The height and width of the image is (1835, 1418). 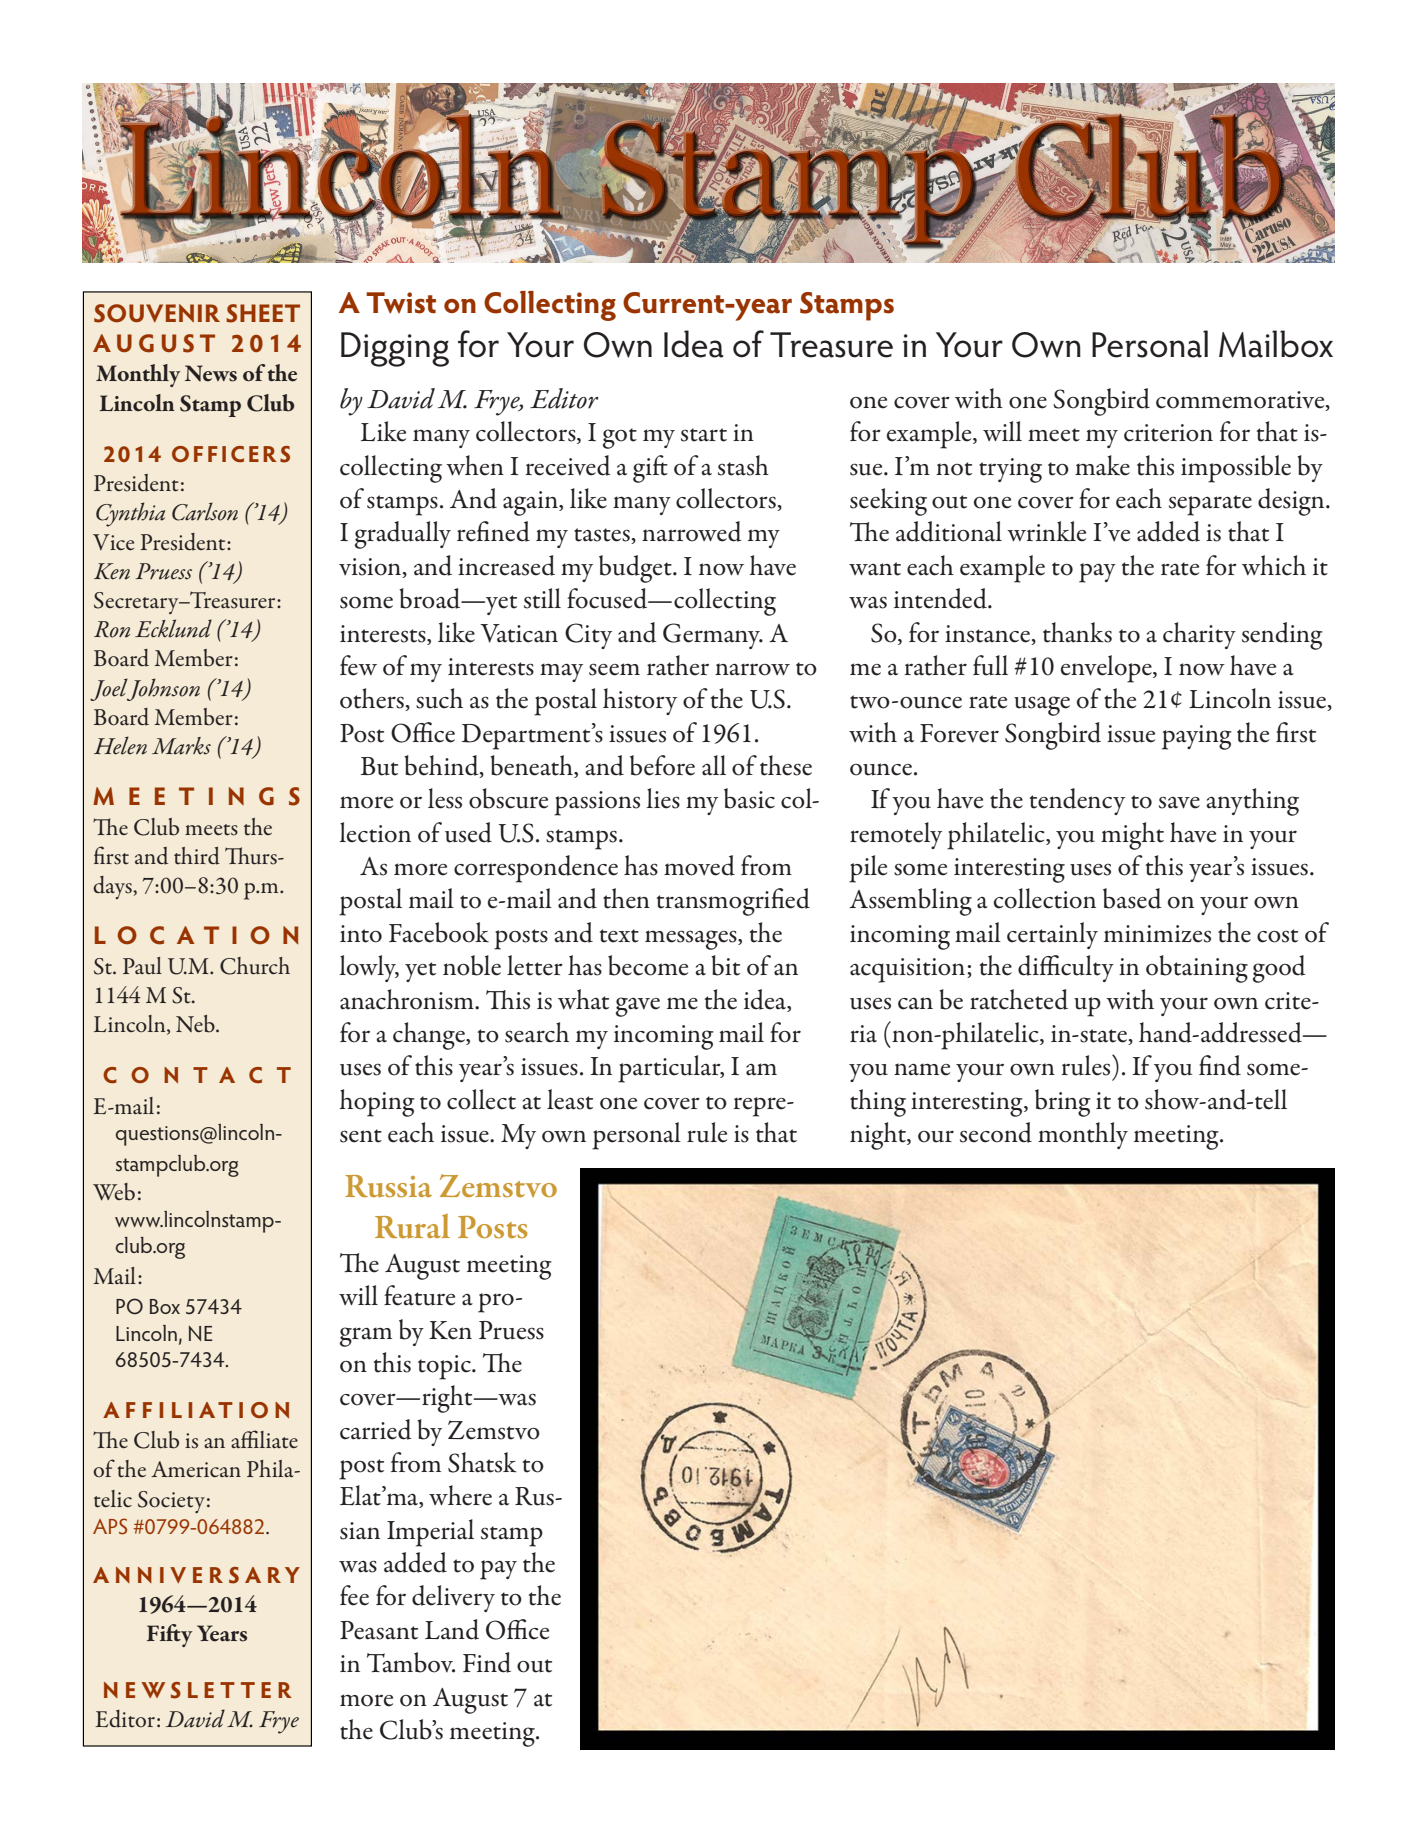 What do you see at coordinates (1241, 401) in the image?
I see `commemorative` at bounding box center [1241, 401].
